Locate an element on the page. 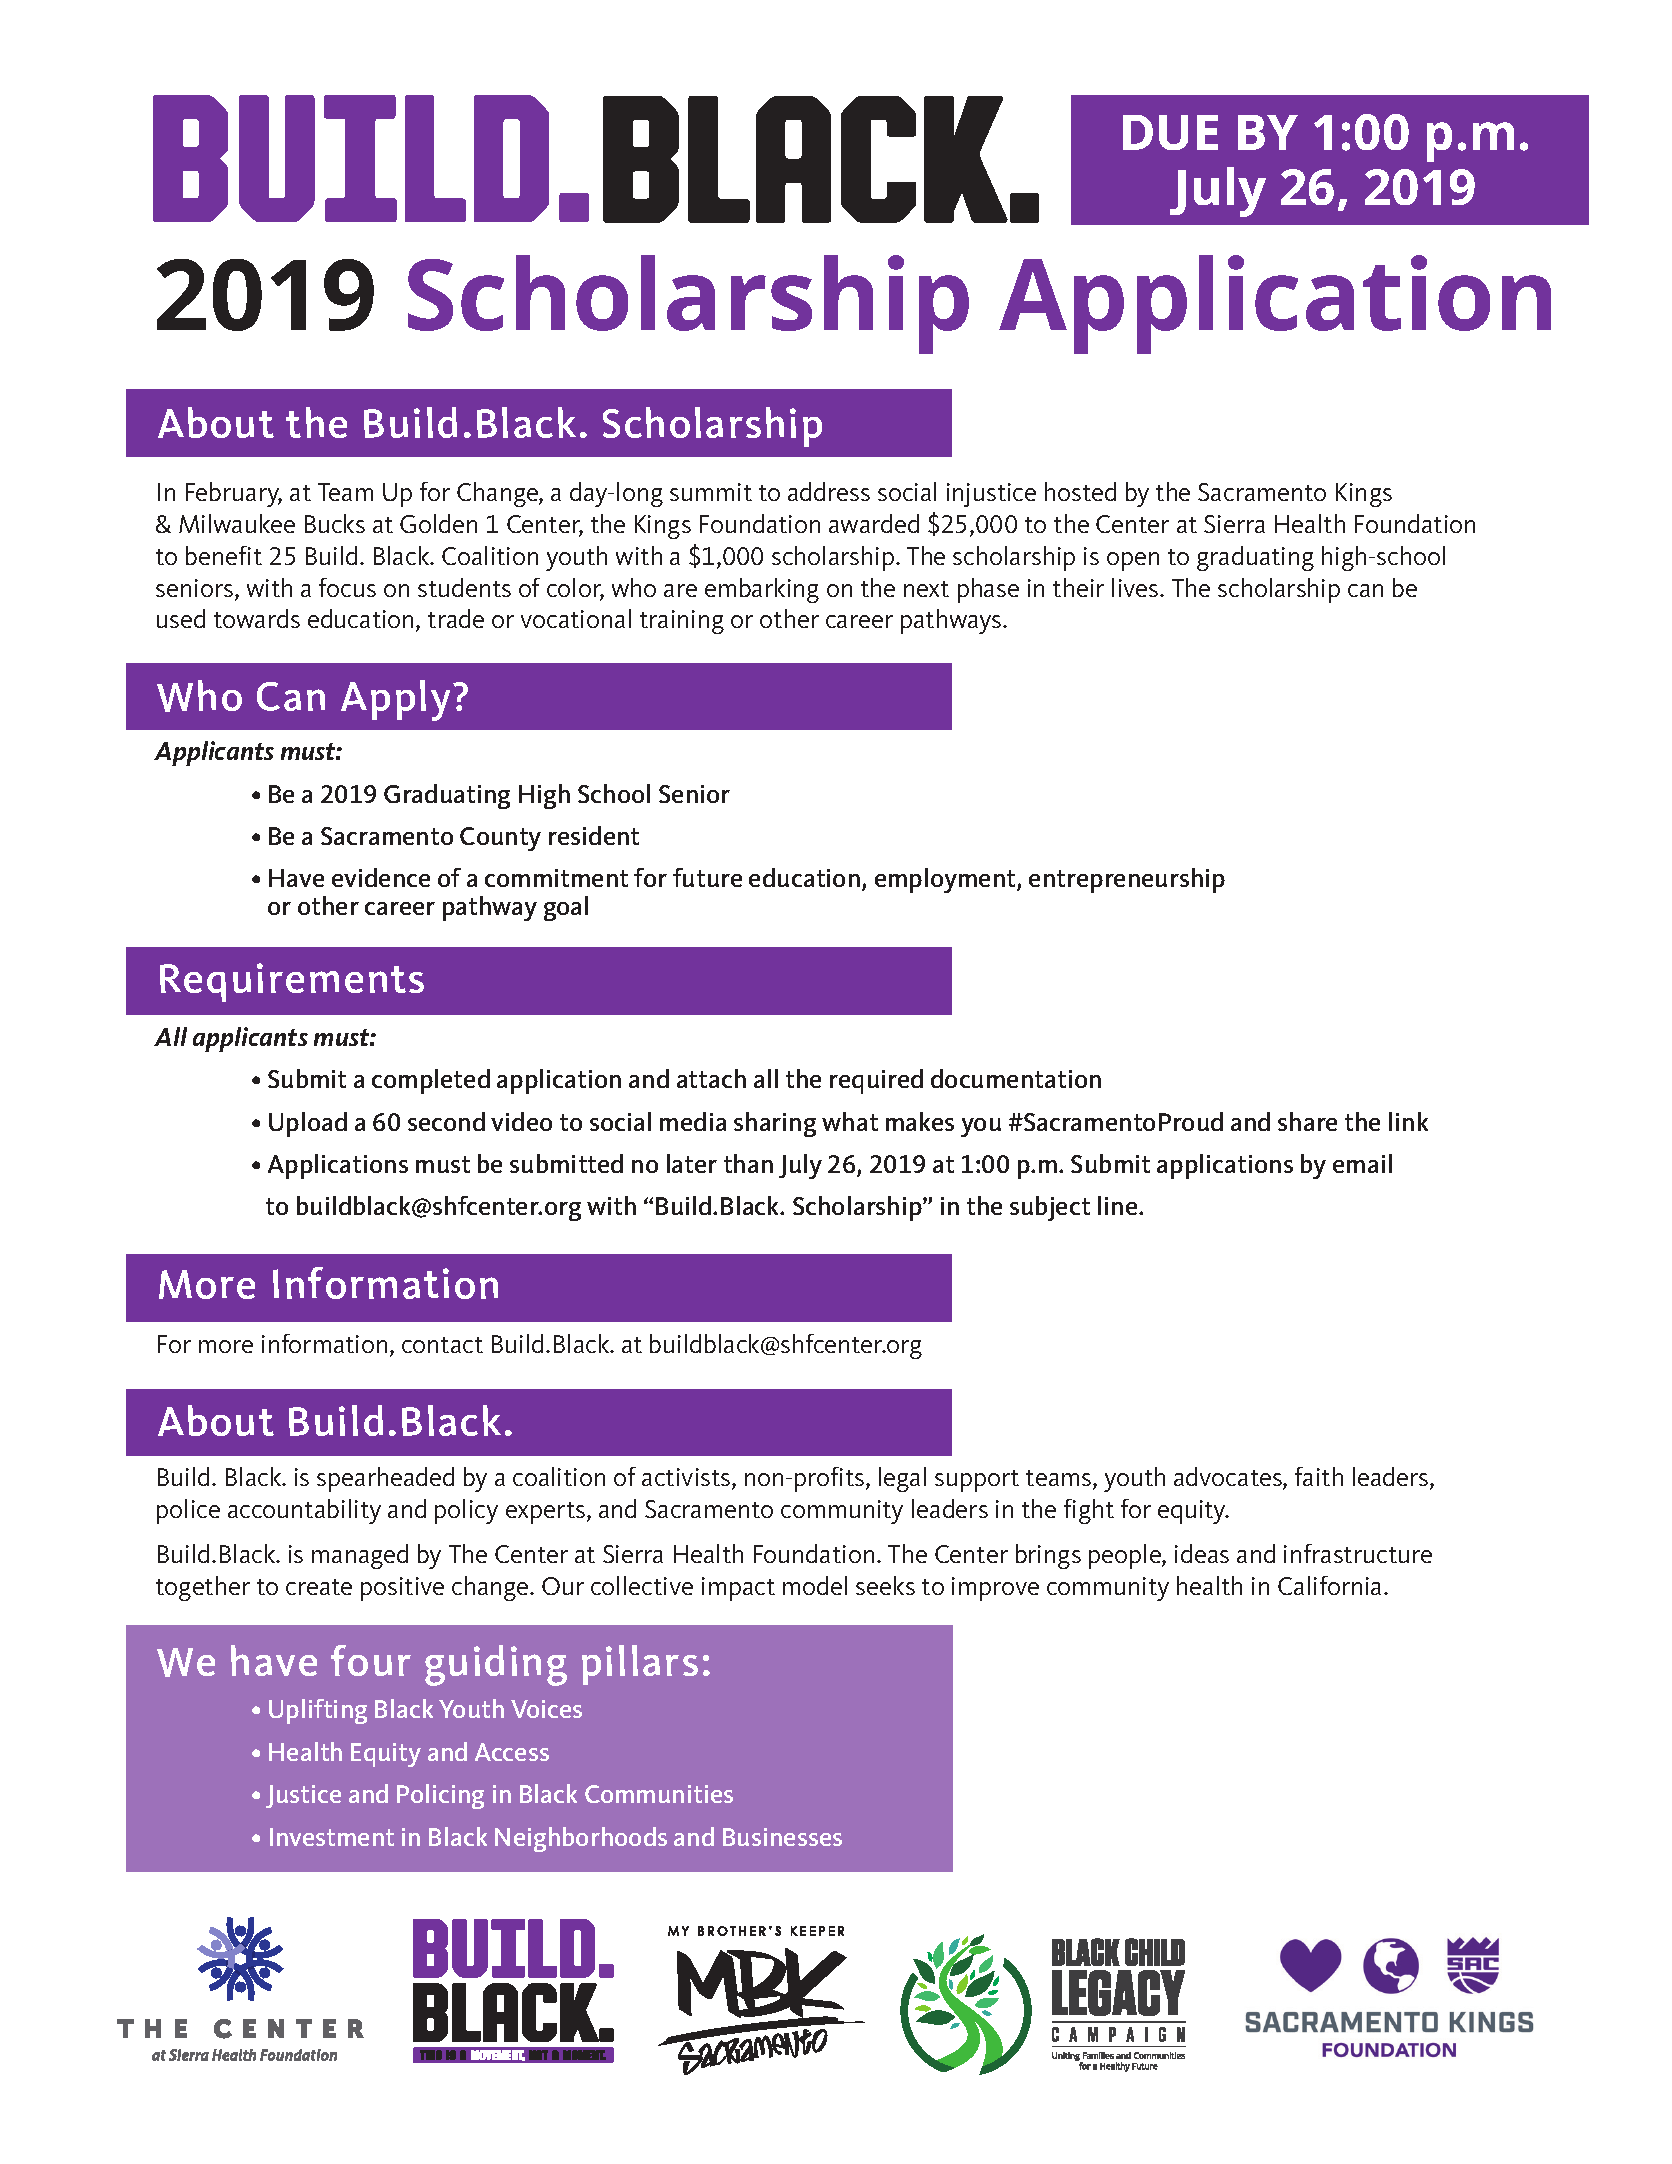 This image has height=2164, width=1672. February is located at coordinates (234, 494).
